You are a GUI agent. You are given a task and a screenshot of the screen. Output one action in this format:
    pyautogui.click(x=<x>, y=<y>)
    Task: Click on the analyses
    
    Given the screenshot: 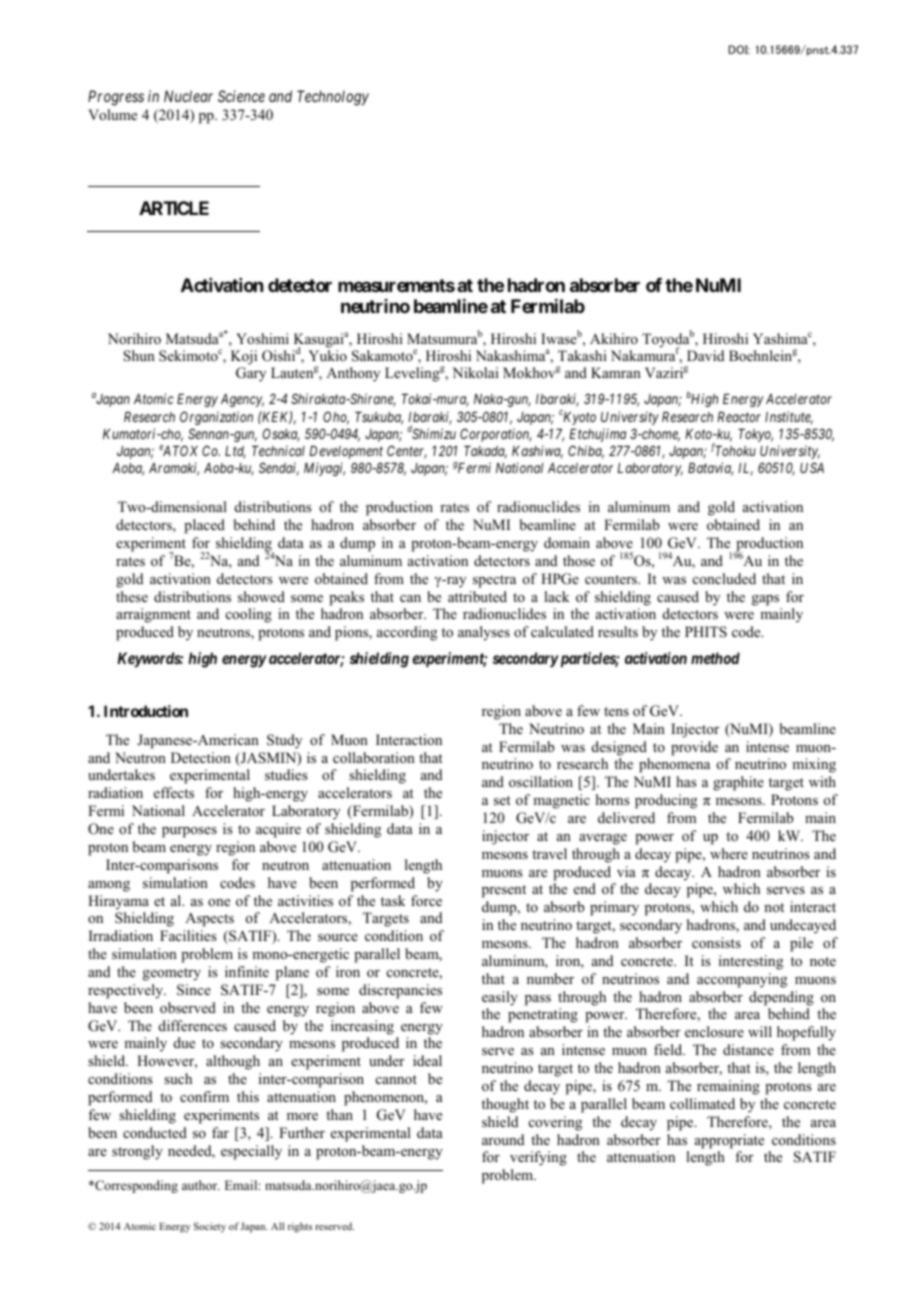 What is the action you would take?
    pyautogui.click(x=484, y=633)
